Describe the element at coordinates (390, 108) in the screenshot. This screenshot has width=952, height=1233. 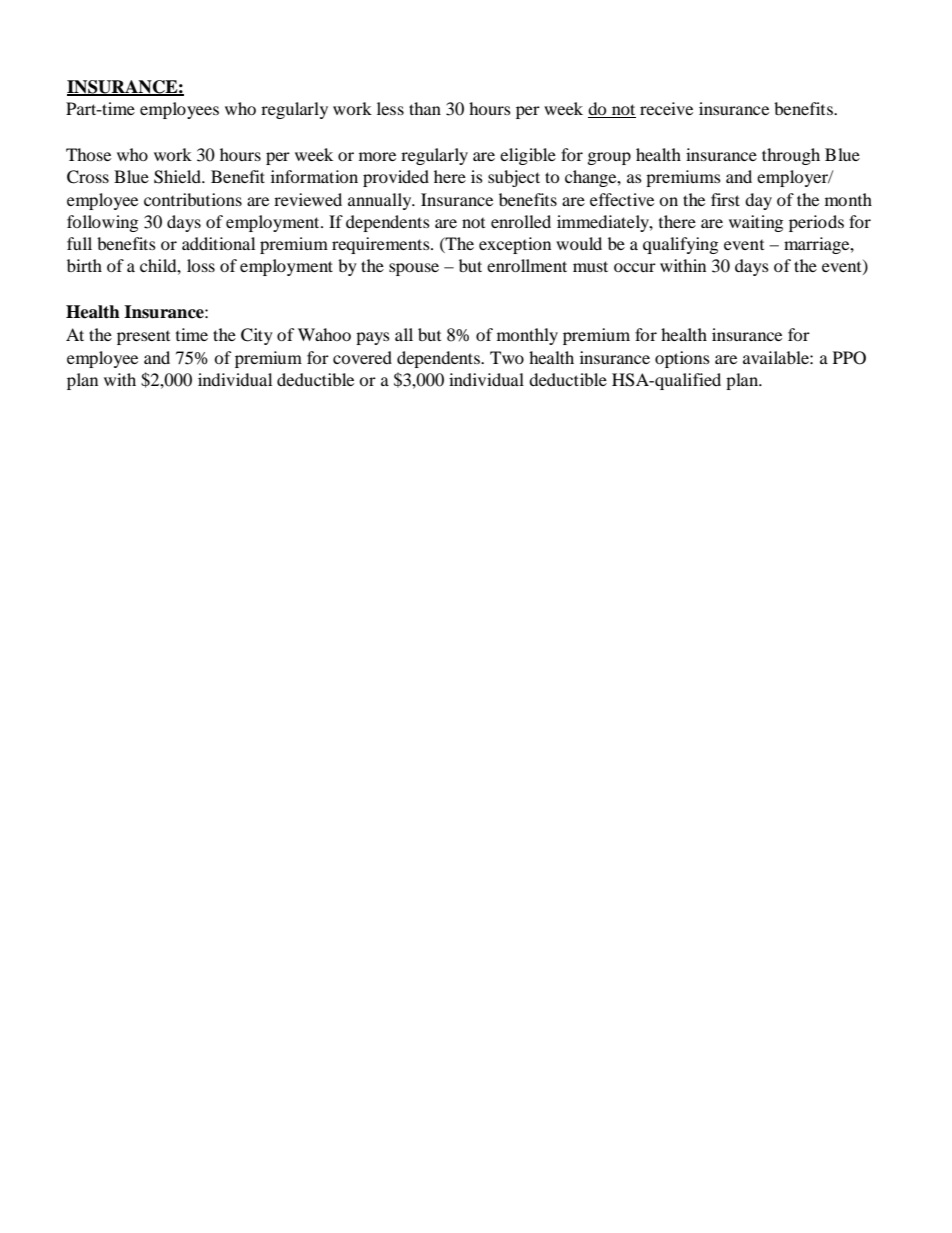
I see `less` at that location.
